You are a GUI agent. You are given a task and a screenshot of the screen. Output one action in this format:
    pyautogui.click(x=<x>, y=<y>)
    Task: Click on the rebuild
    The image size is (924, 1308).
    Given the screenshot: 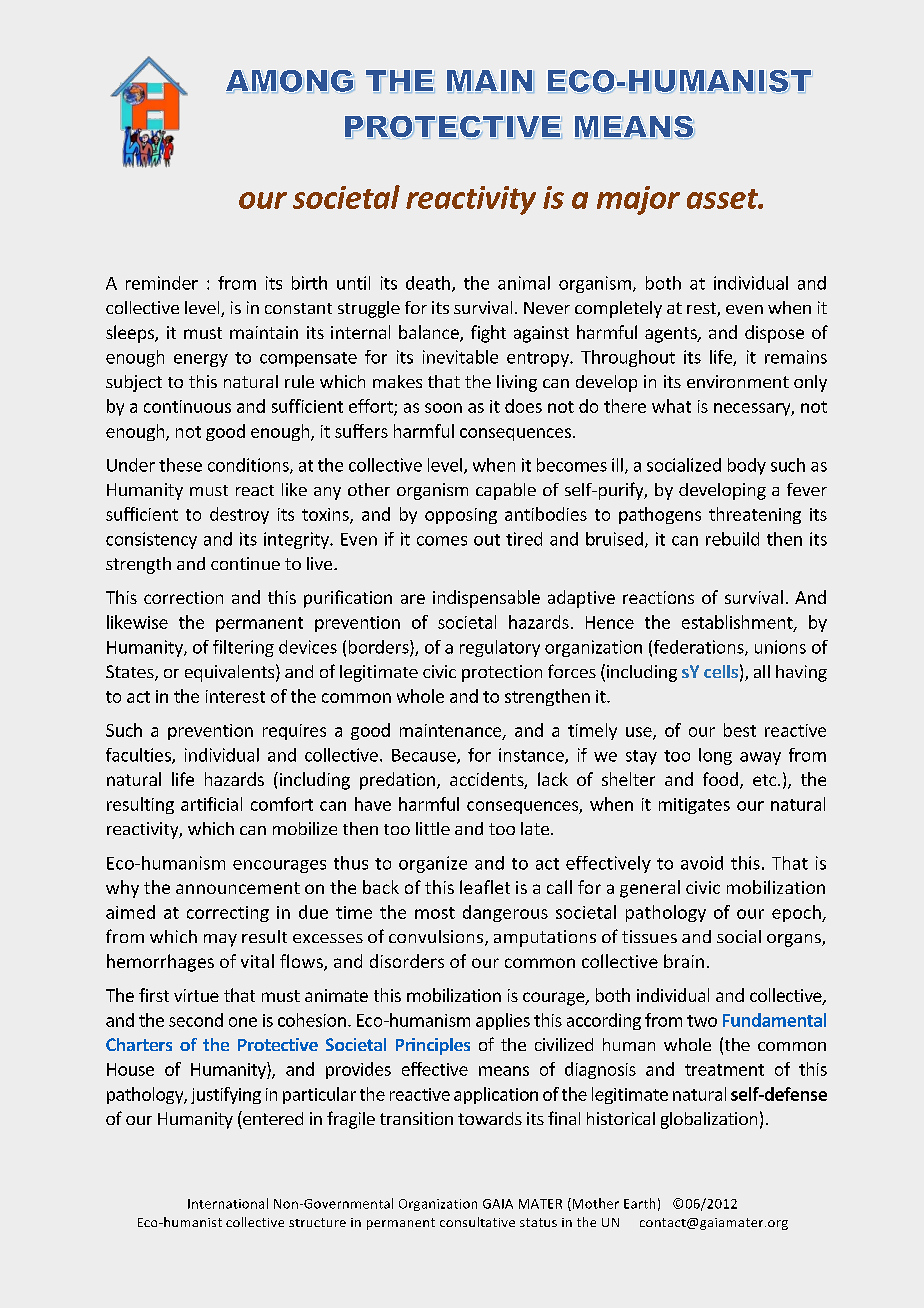 What is the action you would take?
    pyautogui.click(x=732, y=539)
